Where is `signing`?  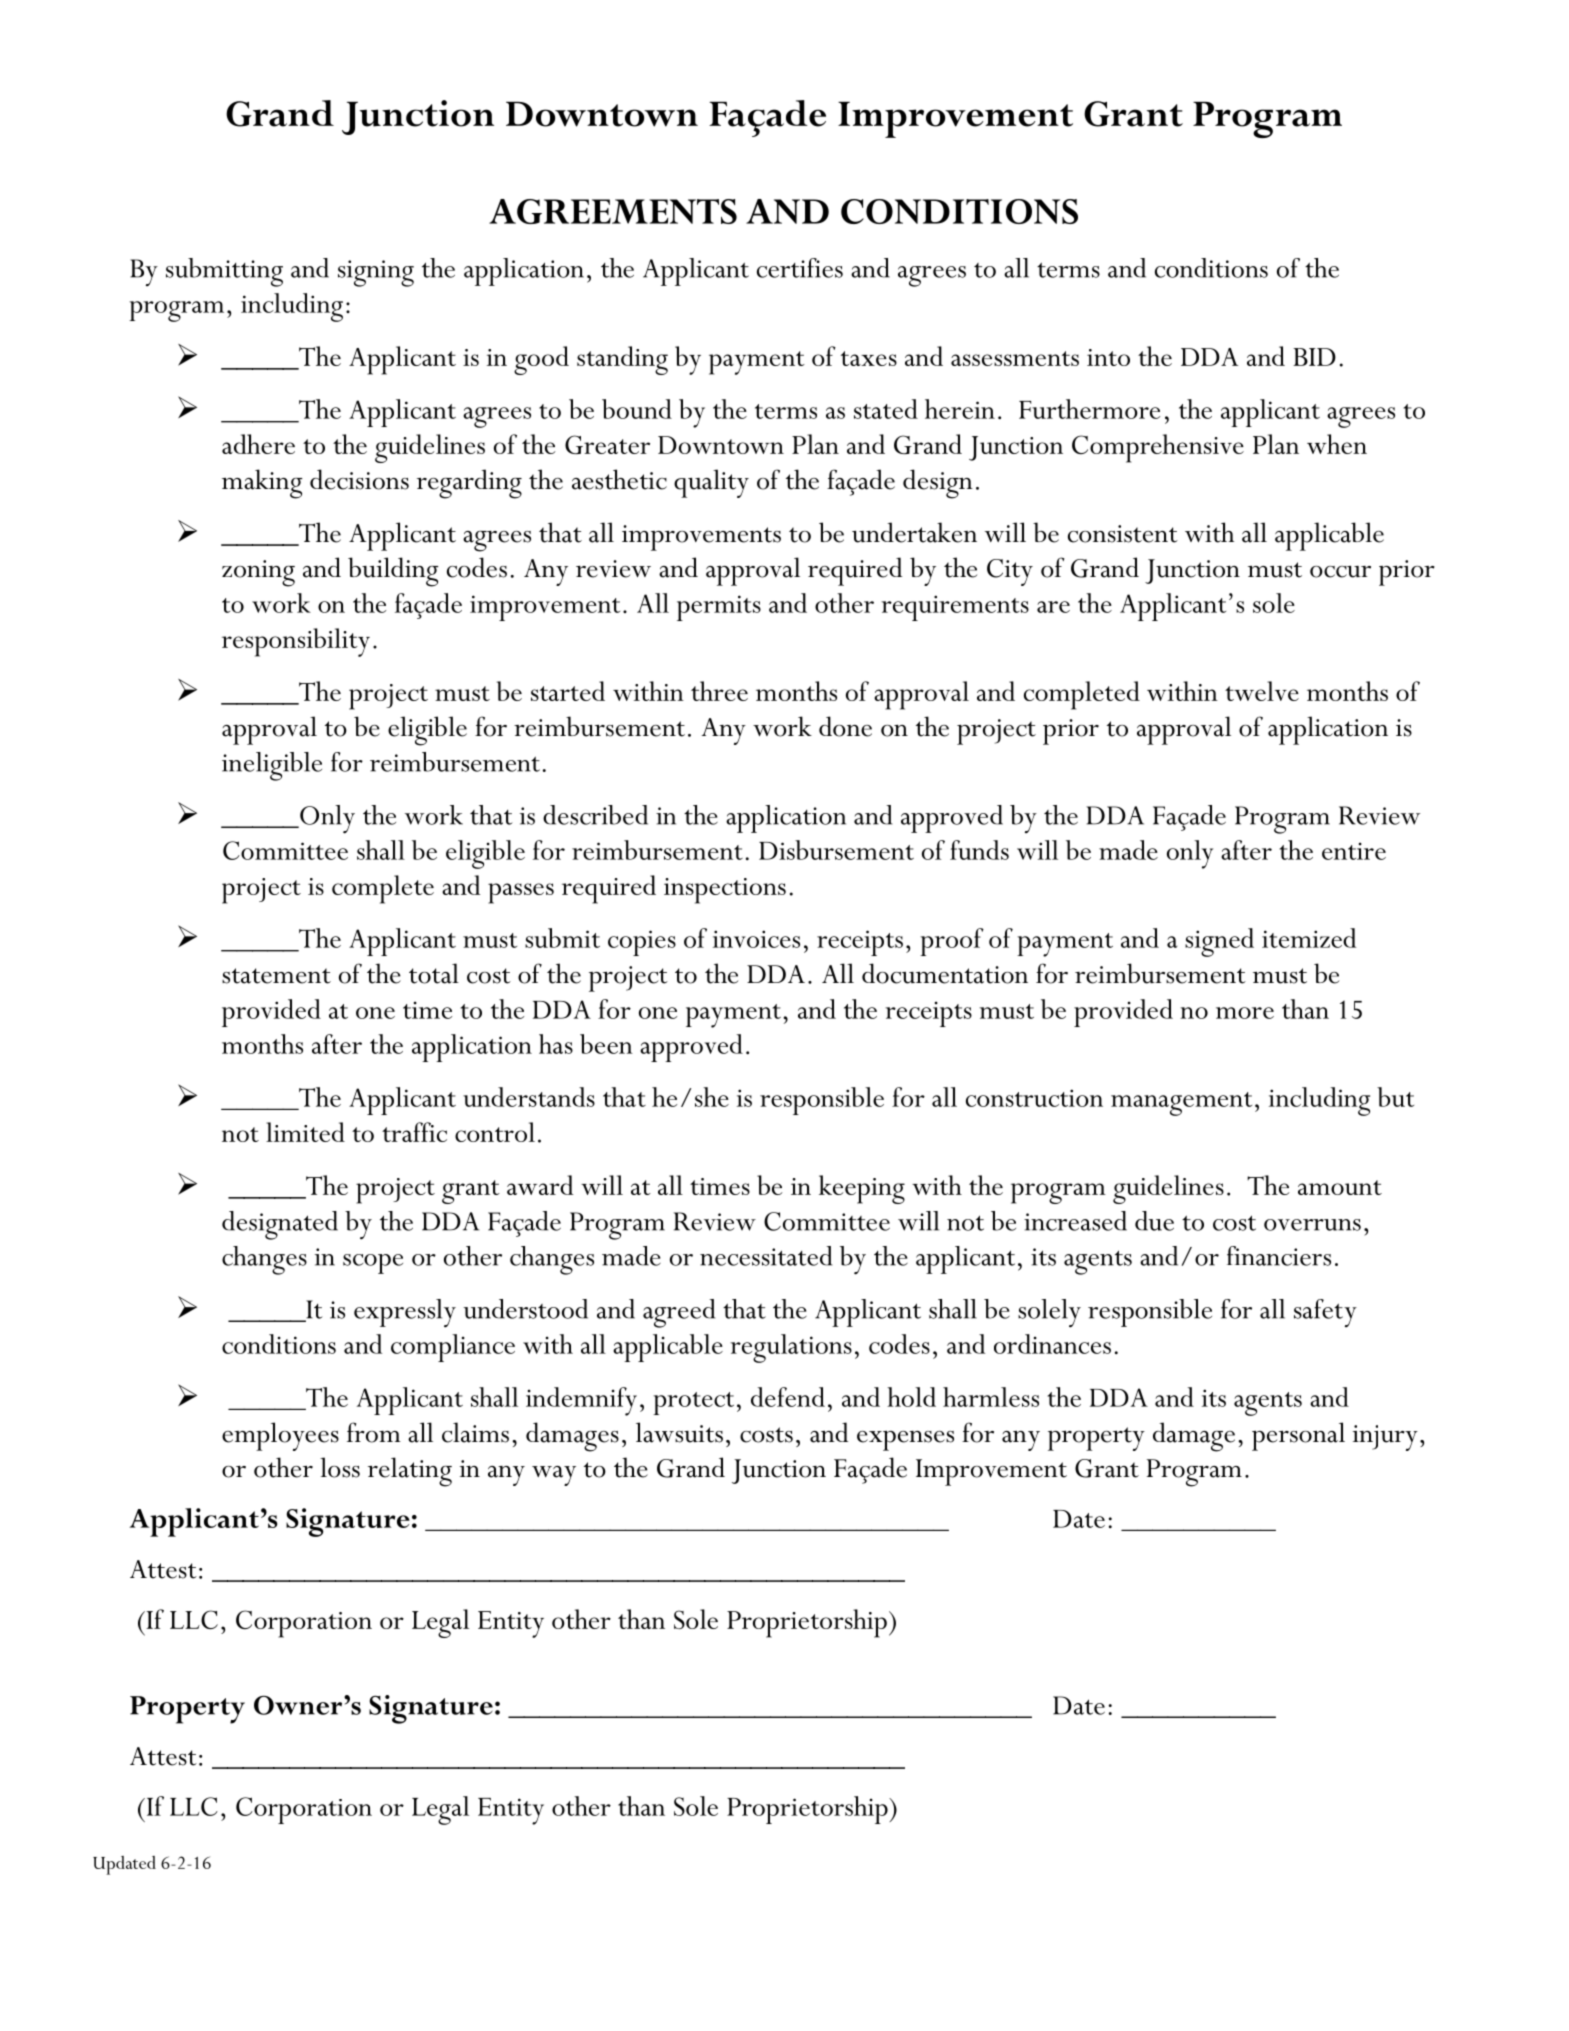 signing is located at coordinates (376, 273).
